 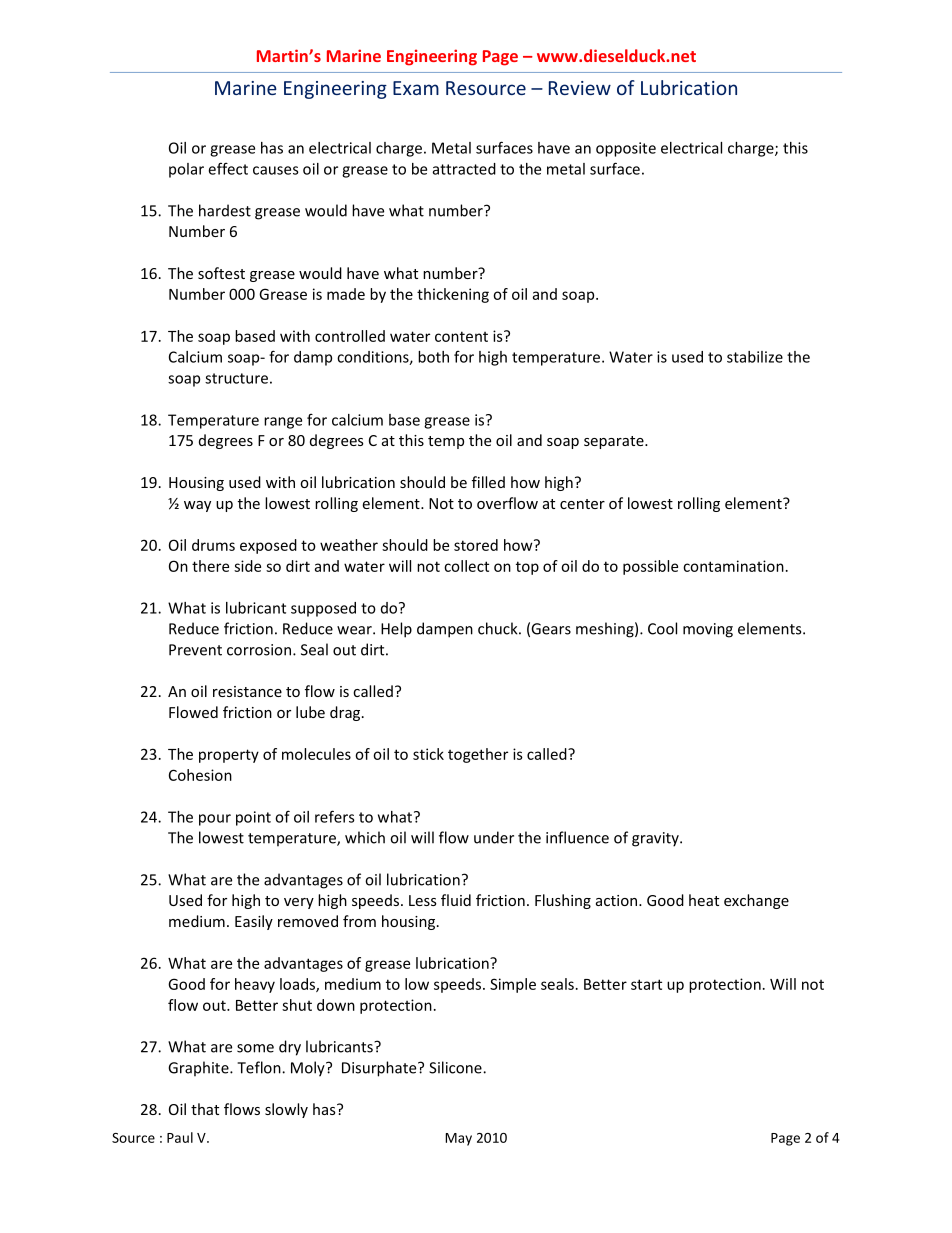 I want to click on opposite, so click(x=626, y=149).
